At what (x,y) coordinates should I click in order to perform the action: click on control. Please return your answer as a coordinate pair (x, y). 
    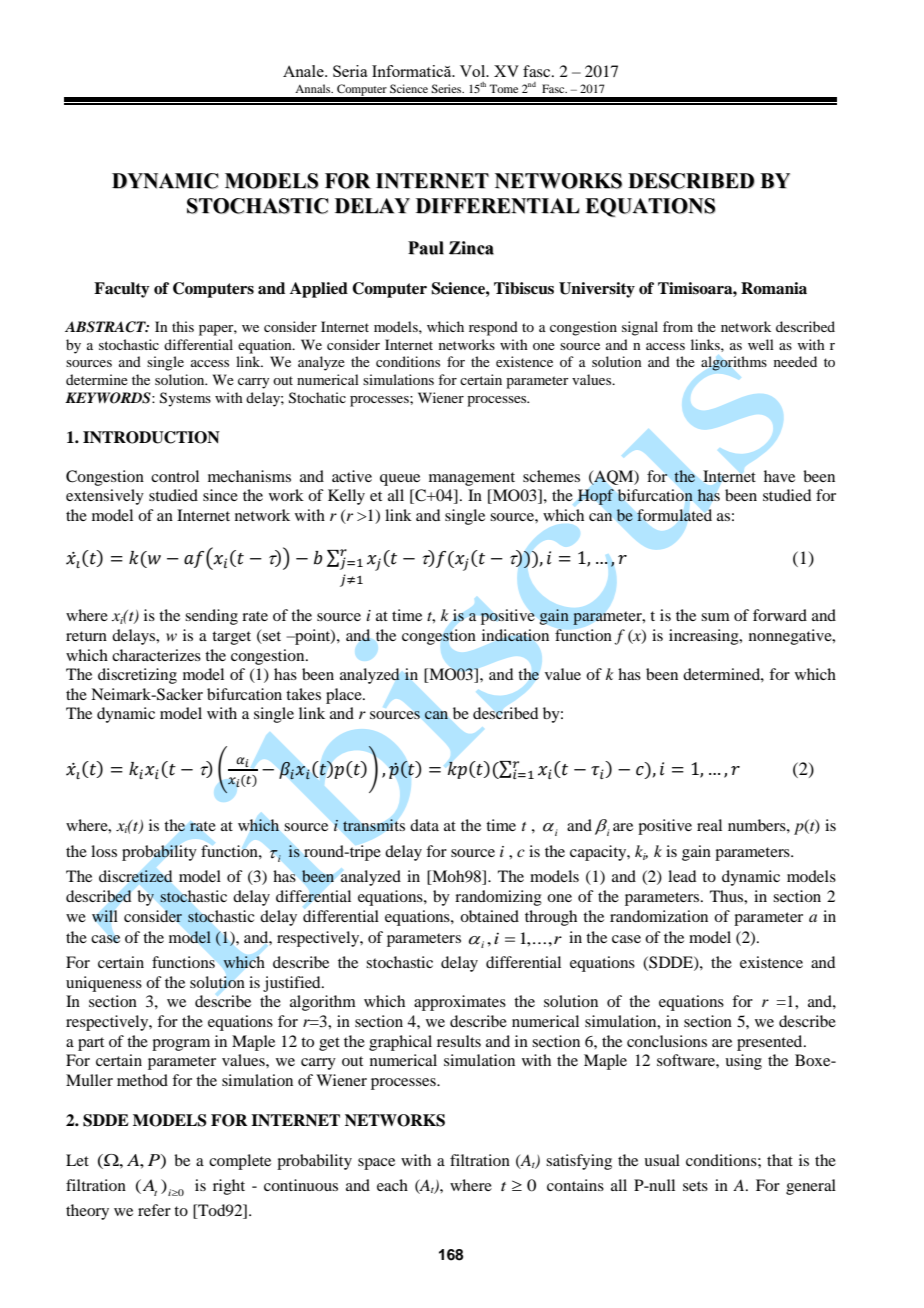
    Looking at the image, I should click on (175, 476).
